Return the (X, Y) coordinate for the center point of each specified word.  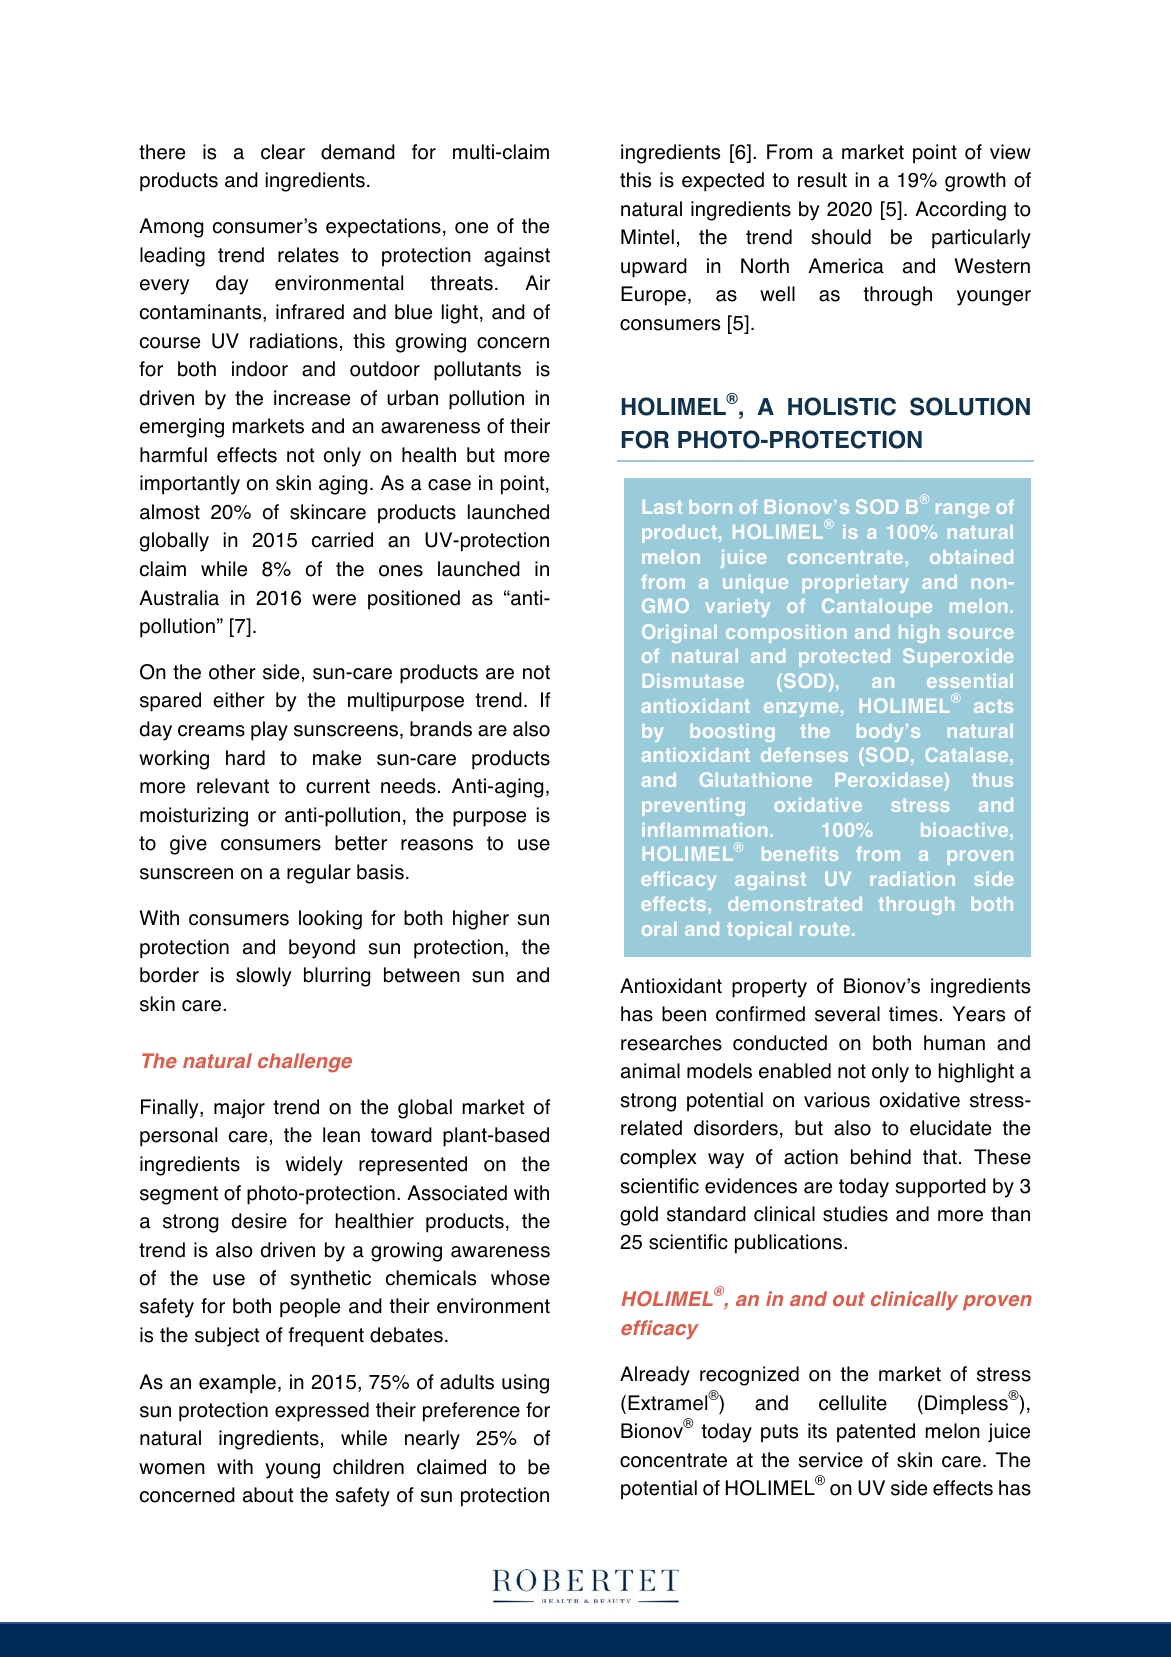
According (960, 211)
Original (679, 633)
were (334, 600)
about (268, 1495)
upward (654, 268)
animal (650, 1071)
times (913, 1014)
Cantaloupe (877, 607)
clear (283, 152)
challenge (305, 1063)
